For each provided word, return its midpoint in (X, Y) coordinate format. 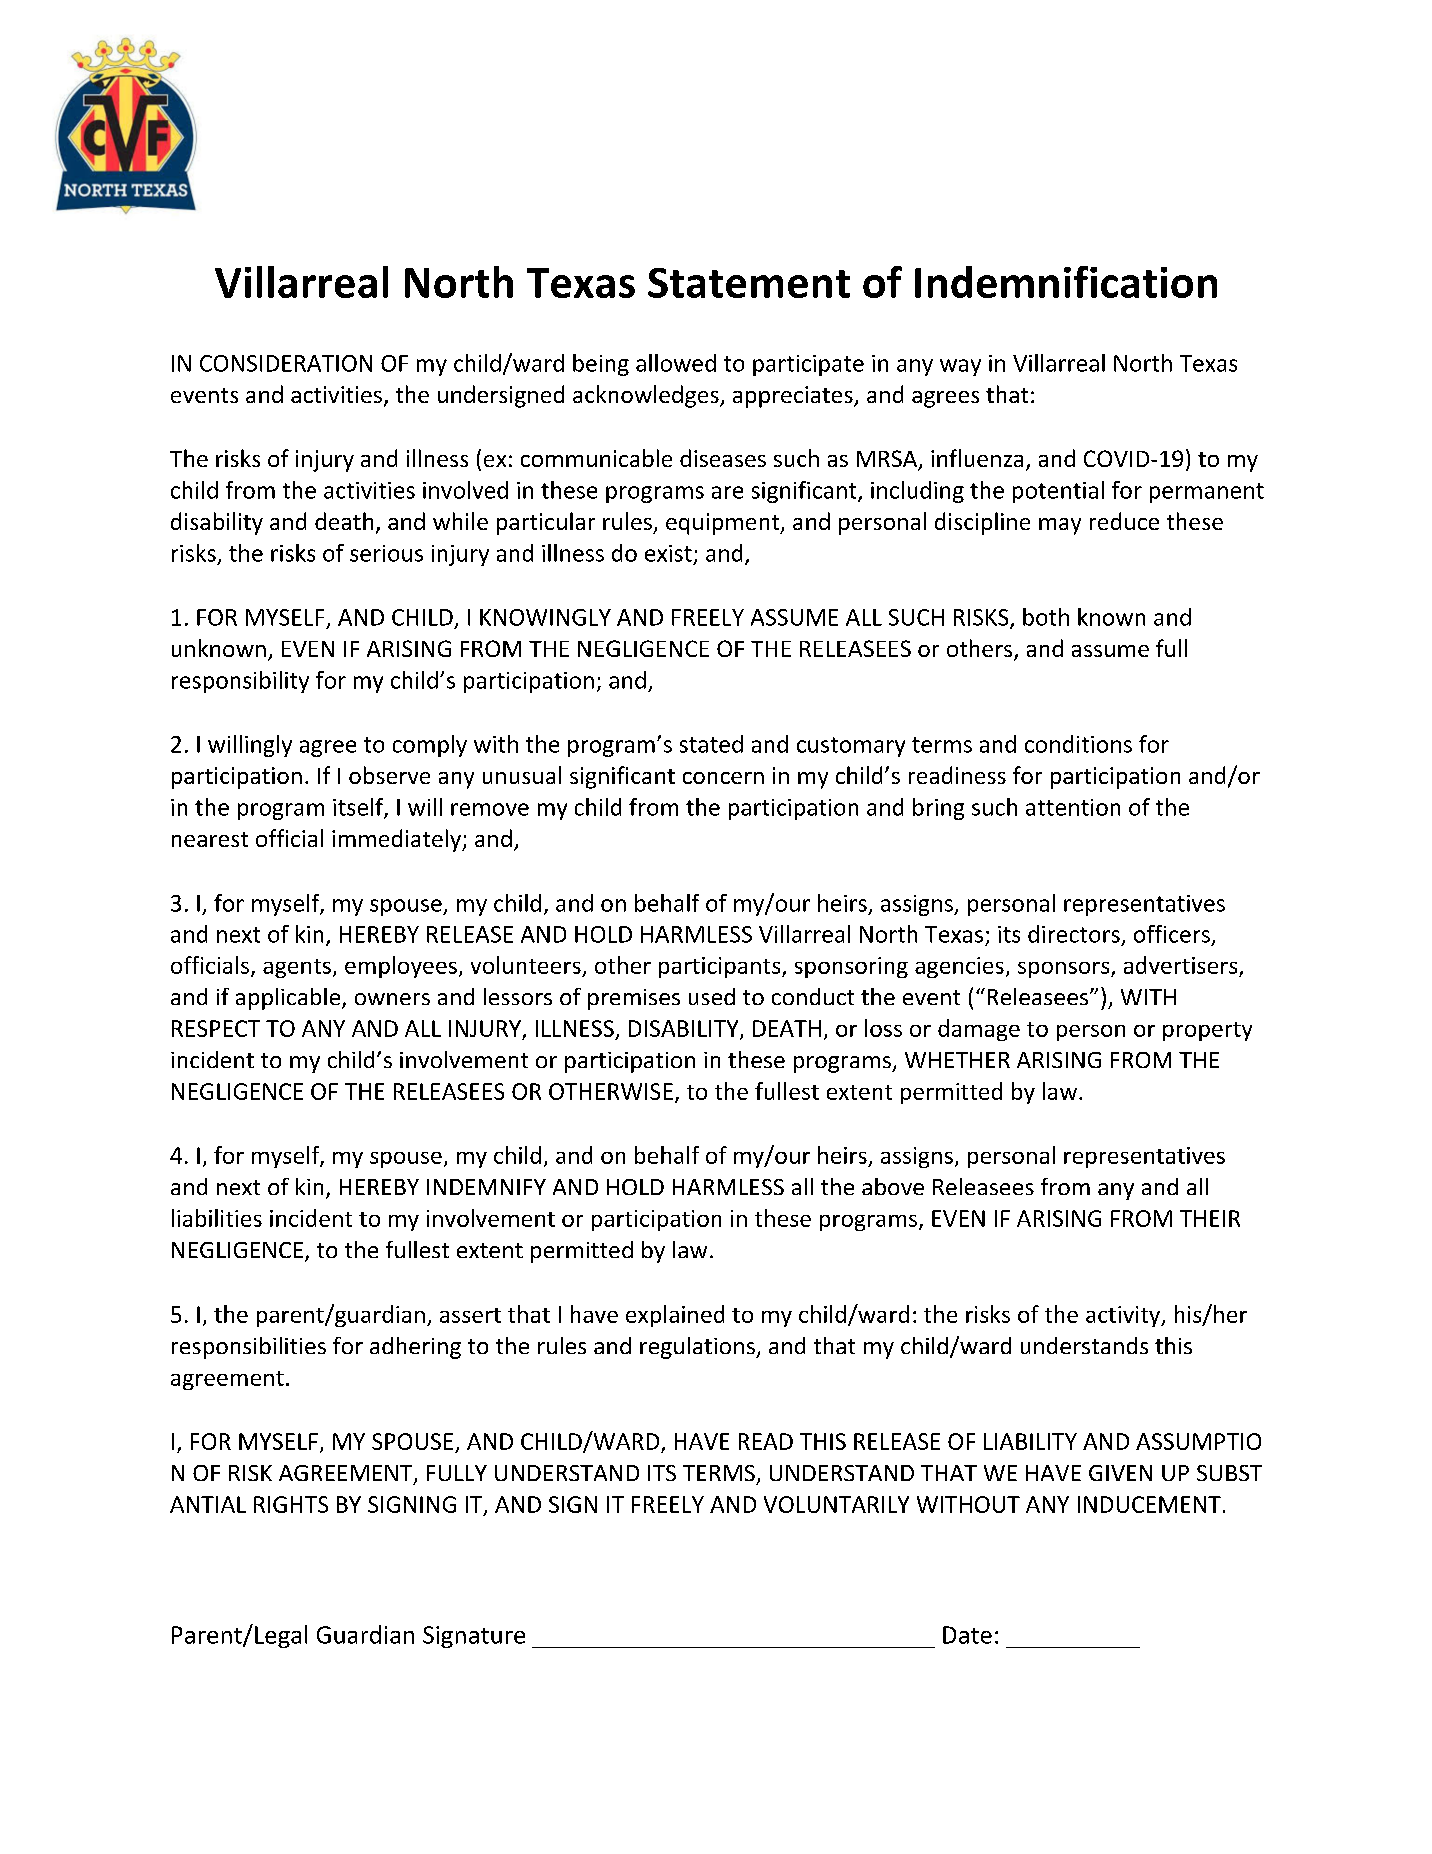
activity (1124, 1316)
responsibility (240, 682)
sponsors (1065, 970)
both (1046, 617)
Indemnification (1066, 282)
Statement (749, 283)
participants (721, 967)
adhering (415, 1348)
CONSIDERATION (286, 363)
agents (297, 968)
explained (675, 1316)
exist (668, 553)
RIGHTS (291, 1504)
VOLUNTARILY (836, 1504)
